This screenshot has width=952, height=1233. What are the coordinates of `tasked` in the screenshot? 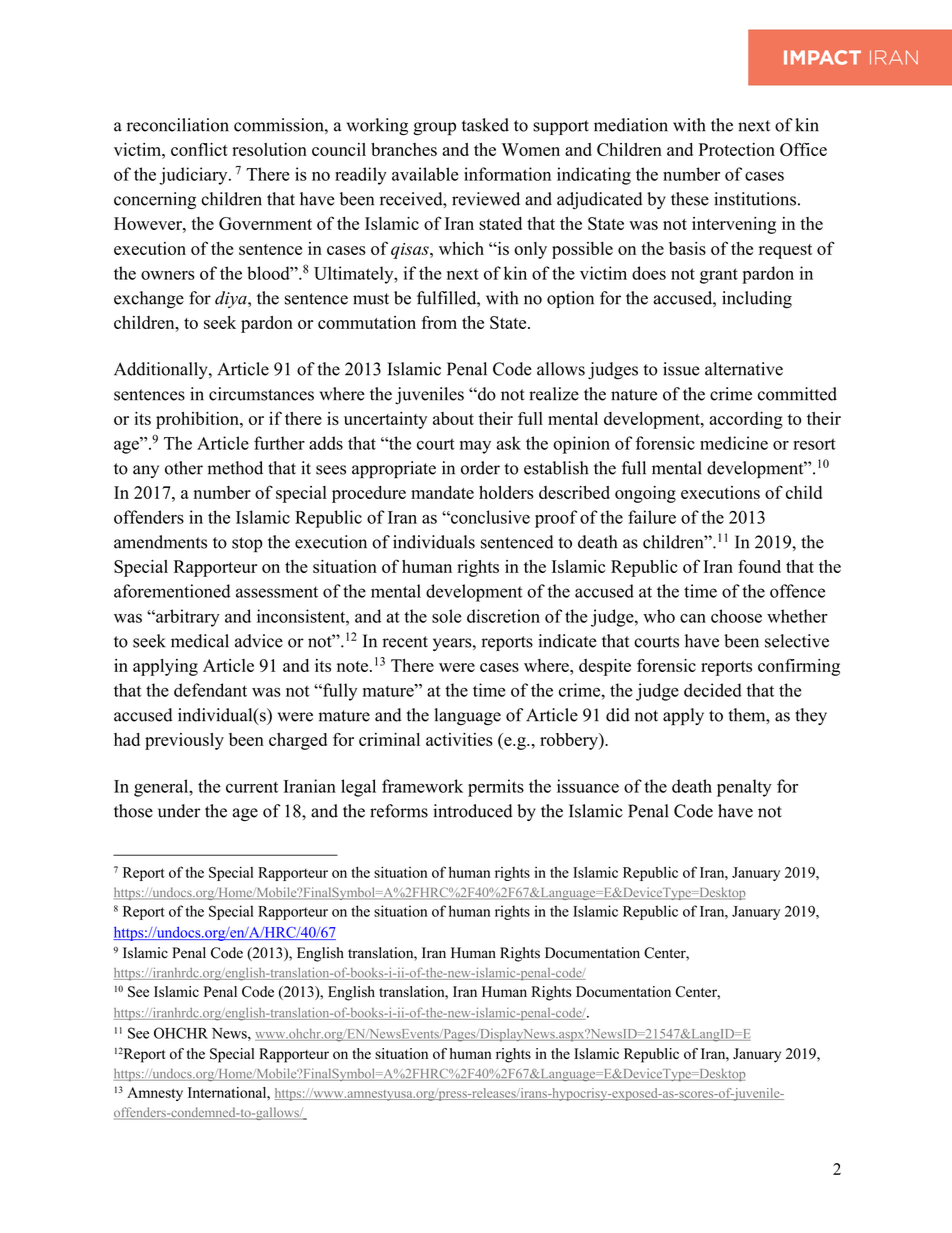 It's located at (485, 125).
